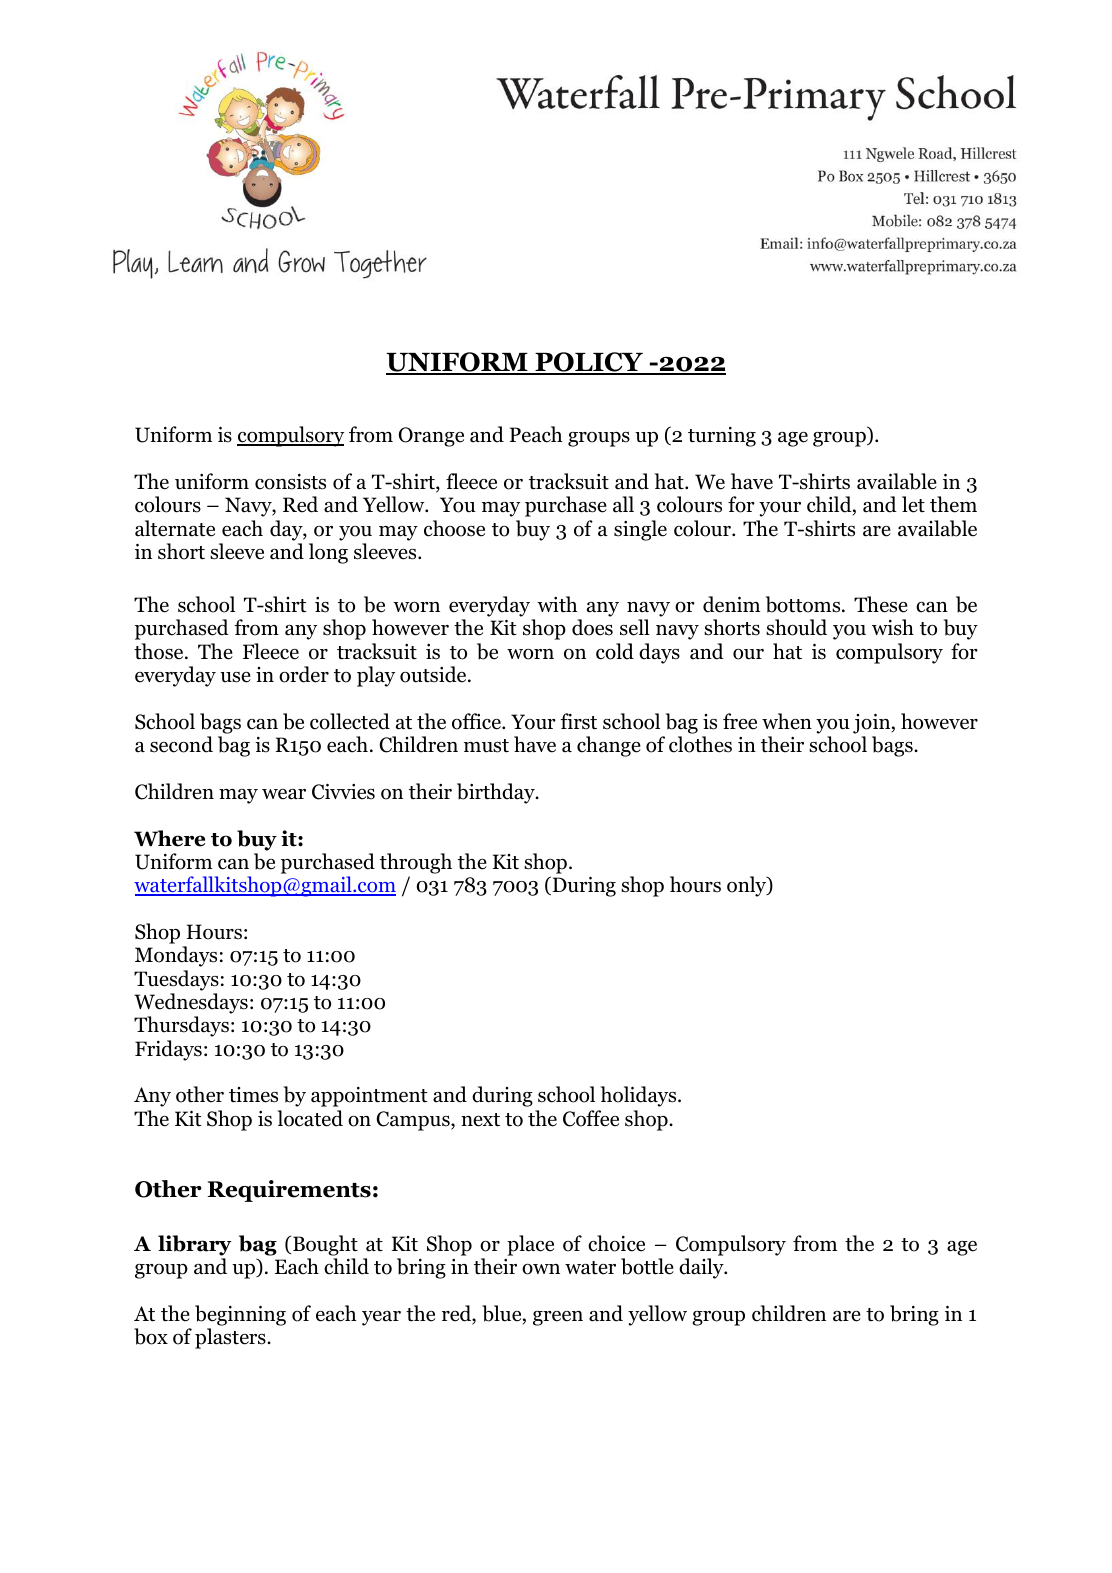  What do you see at coordinates (589, 363) in the page?
I see `POLICY` at bounding box center [589, 363].
